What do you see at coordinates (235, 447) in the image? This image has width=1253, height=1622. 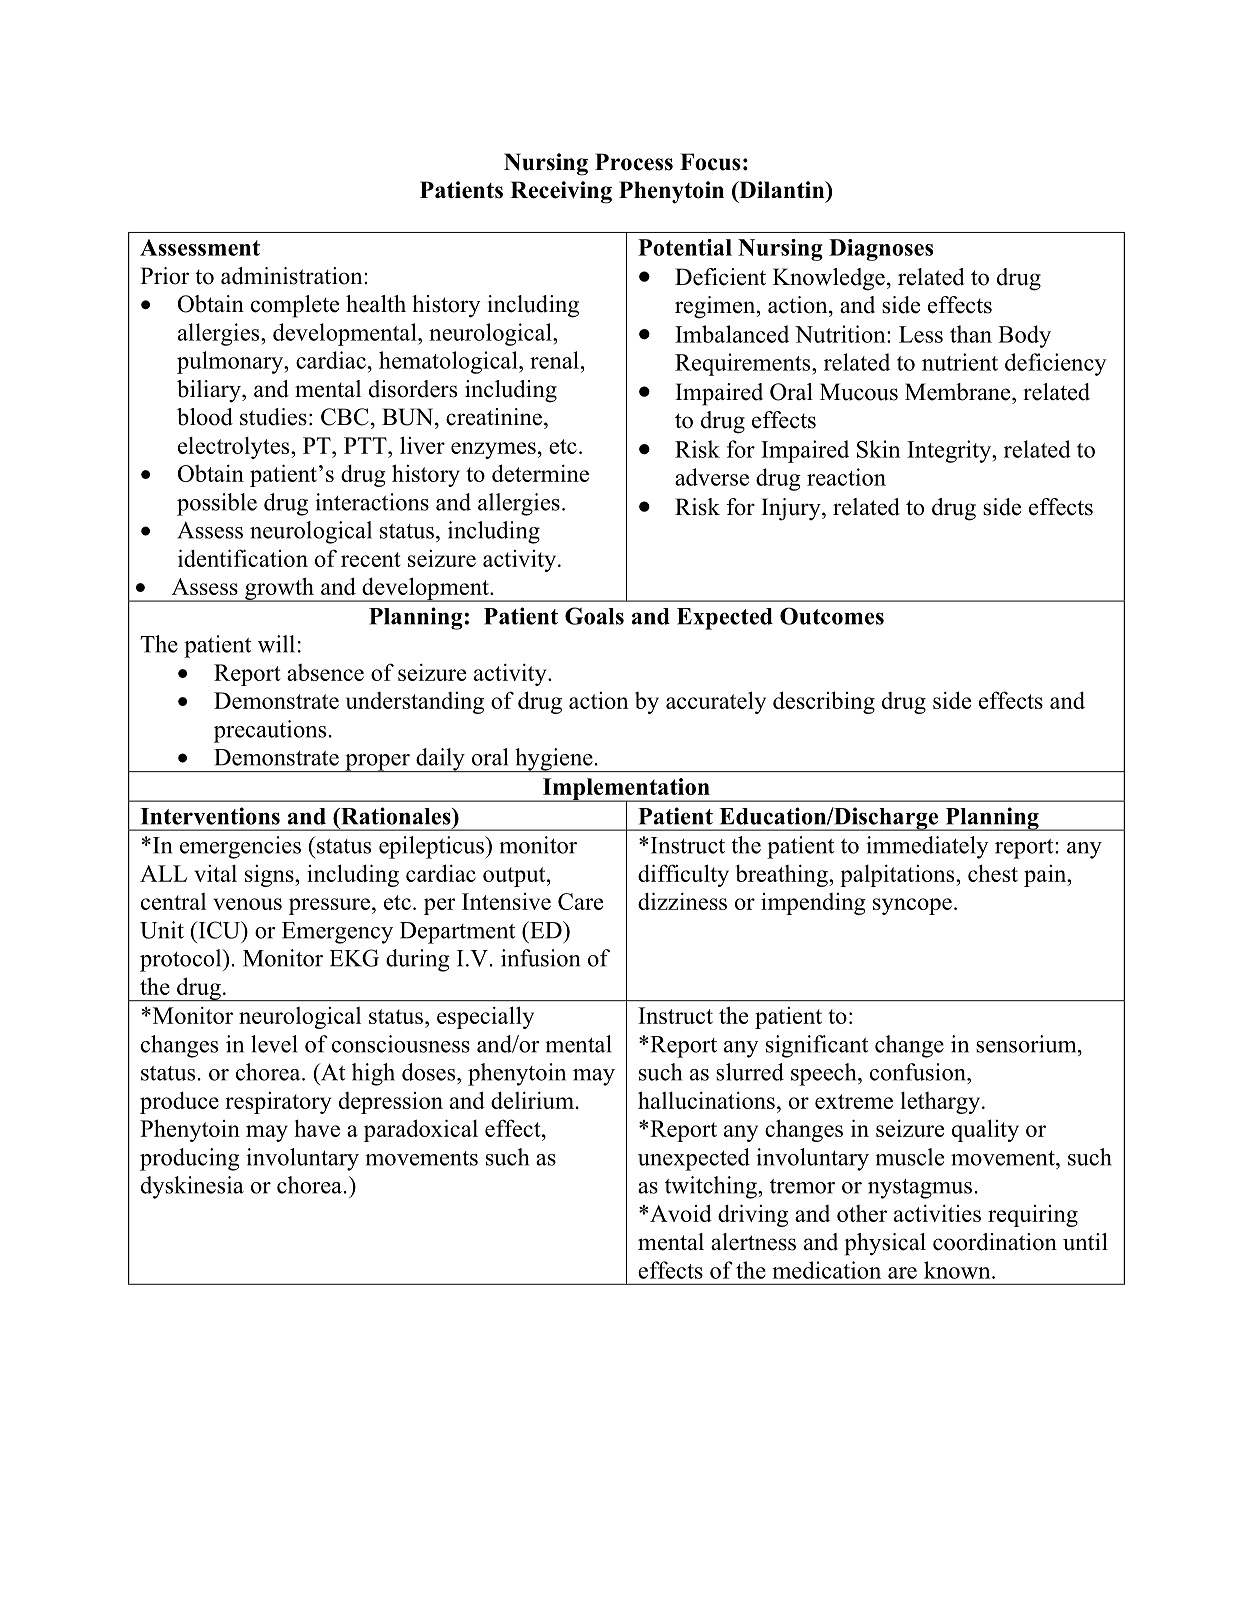 I see `electrolytes` at bounding box center [235, 447].
